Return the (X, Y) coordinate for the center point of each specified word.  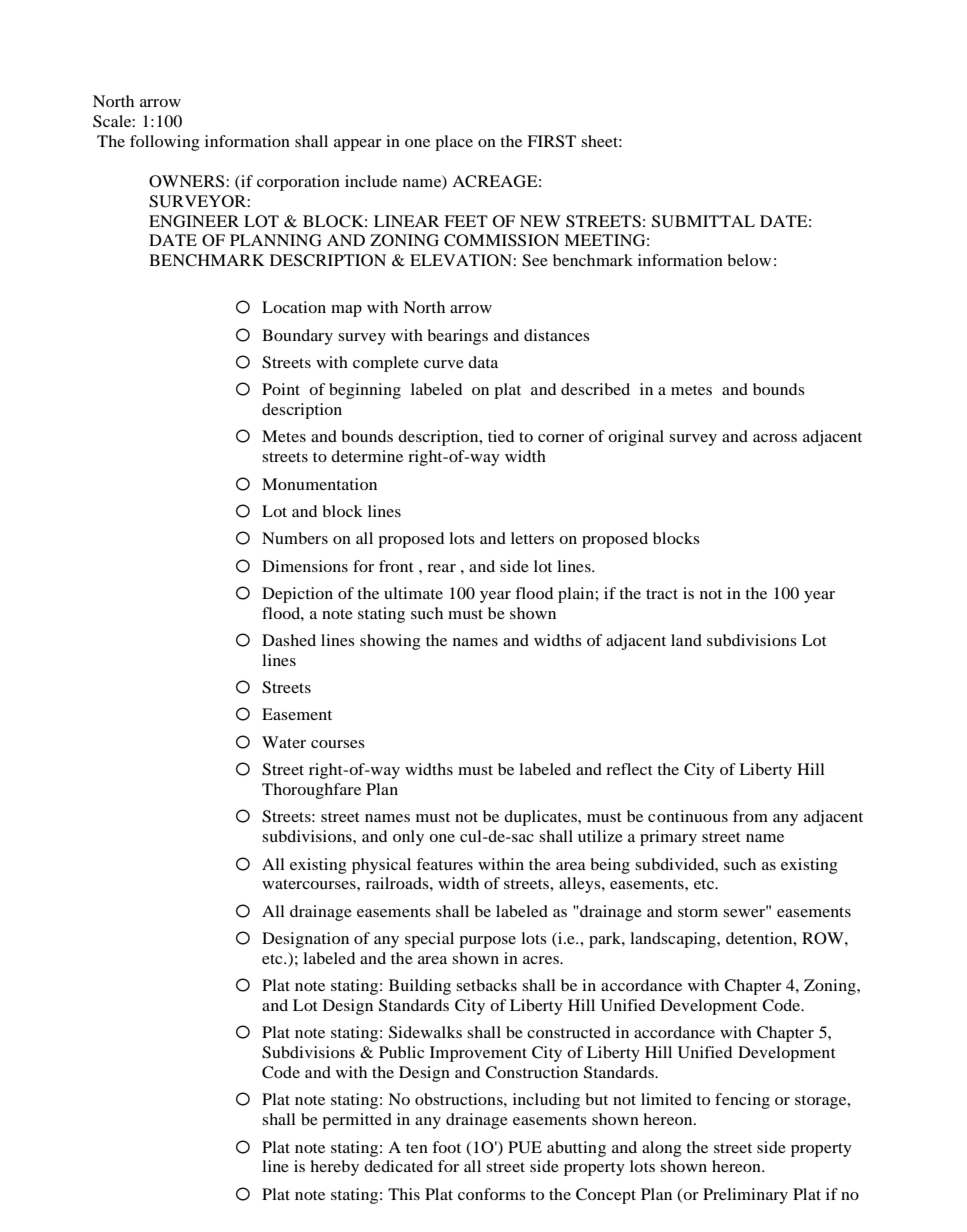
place (454, 143)
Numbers (295, 538)
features (444, 864)
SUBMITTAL (703, 221)
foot (446, 1147)
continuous (688, 816)
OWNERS (188, 181)
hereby (334, 1168)
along (662, 1149)
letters (532, 538)
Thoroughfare (311, 791)
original (636, 438)
